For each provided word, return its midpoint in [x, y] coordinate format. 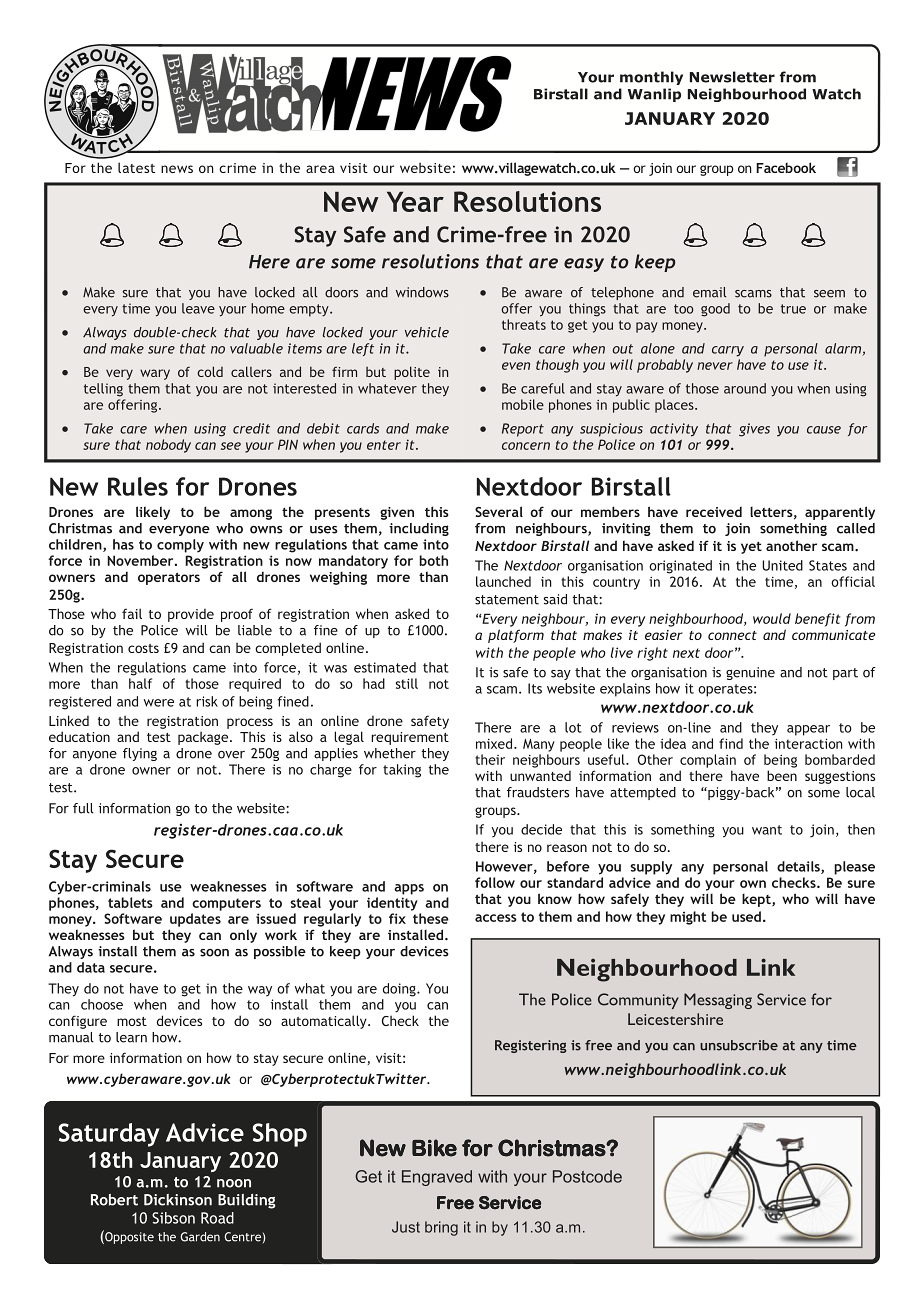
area [320, 169]
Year [415, 201]
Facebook [786, 167]
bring [441, 1228]
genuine [750, 673]
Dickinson [178, 1200]
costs [143, 648]
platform [516, 636]
